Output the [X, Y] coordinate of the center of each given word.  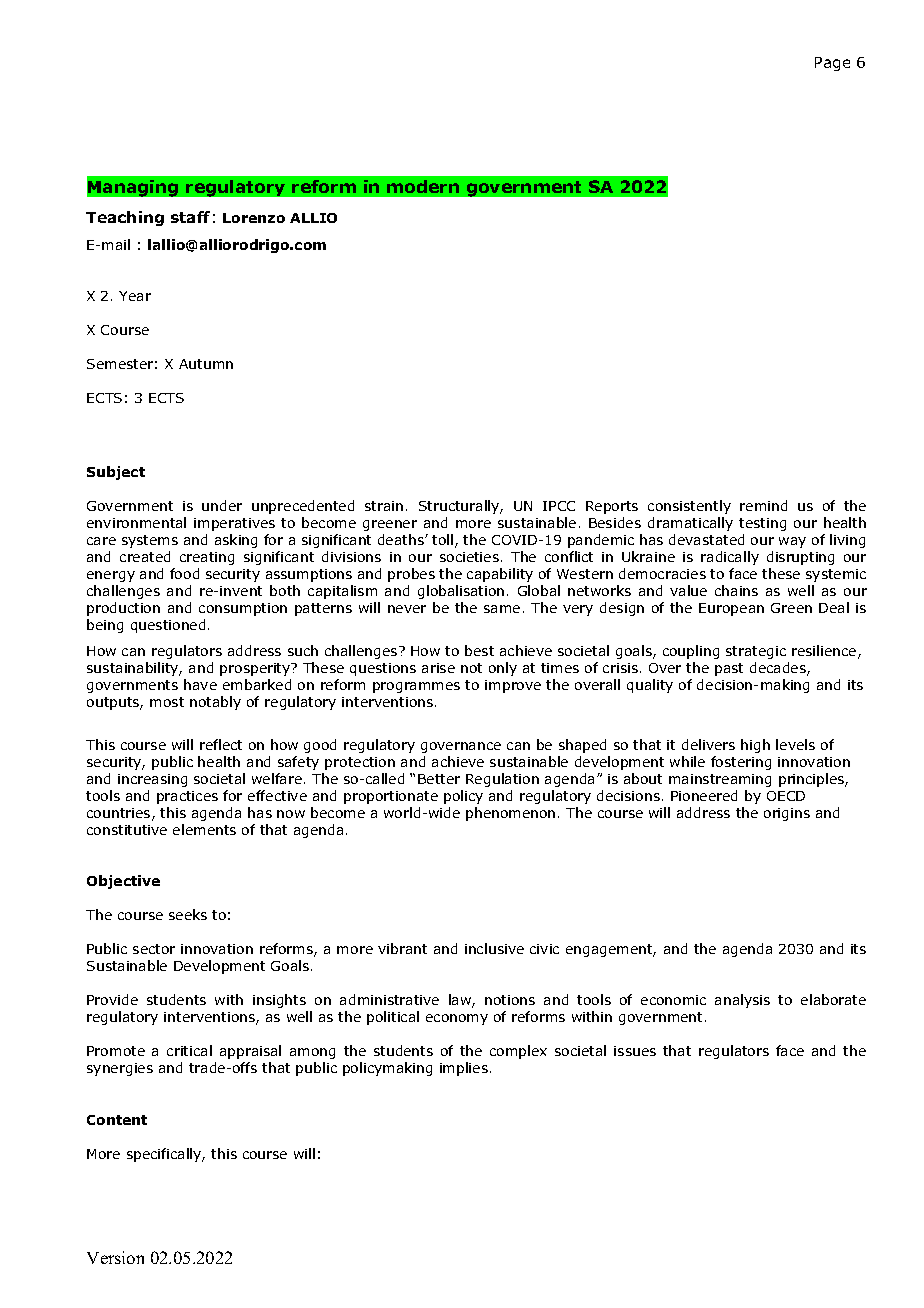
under [222, 505]
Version [115, 1257]
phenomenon [510, 814]
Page [832, 64]
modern [423, 186]
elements [204, 829]
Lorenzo [254, 218]
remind [763, 505]
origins [787, 814]
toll [444, 541]
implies [464, 1069]
